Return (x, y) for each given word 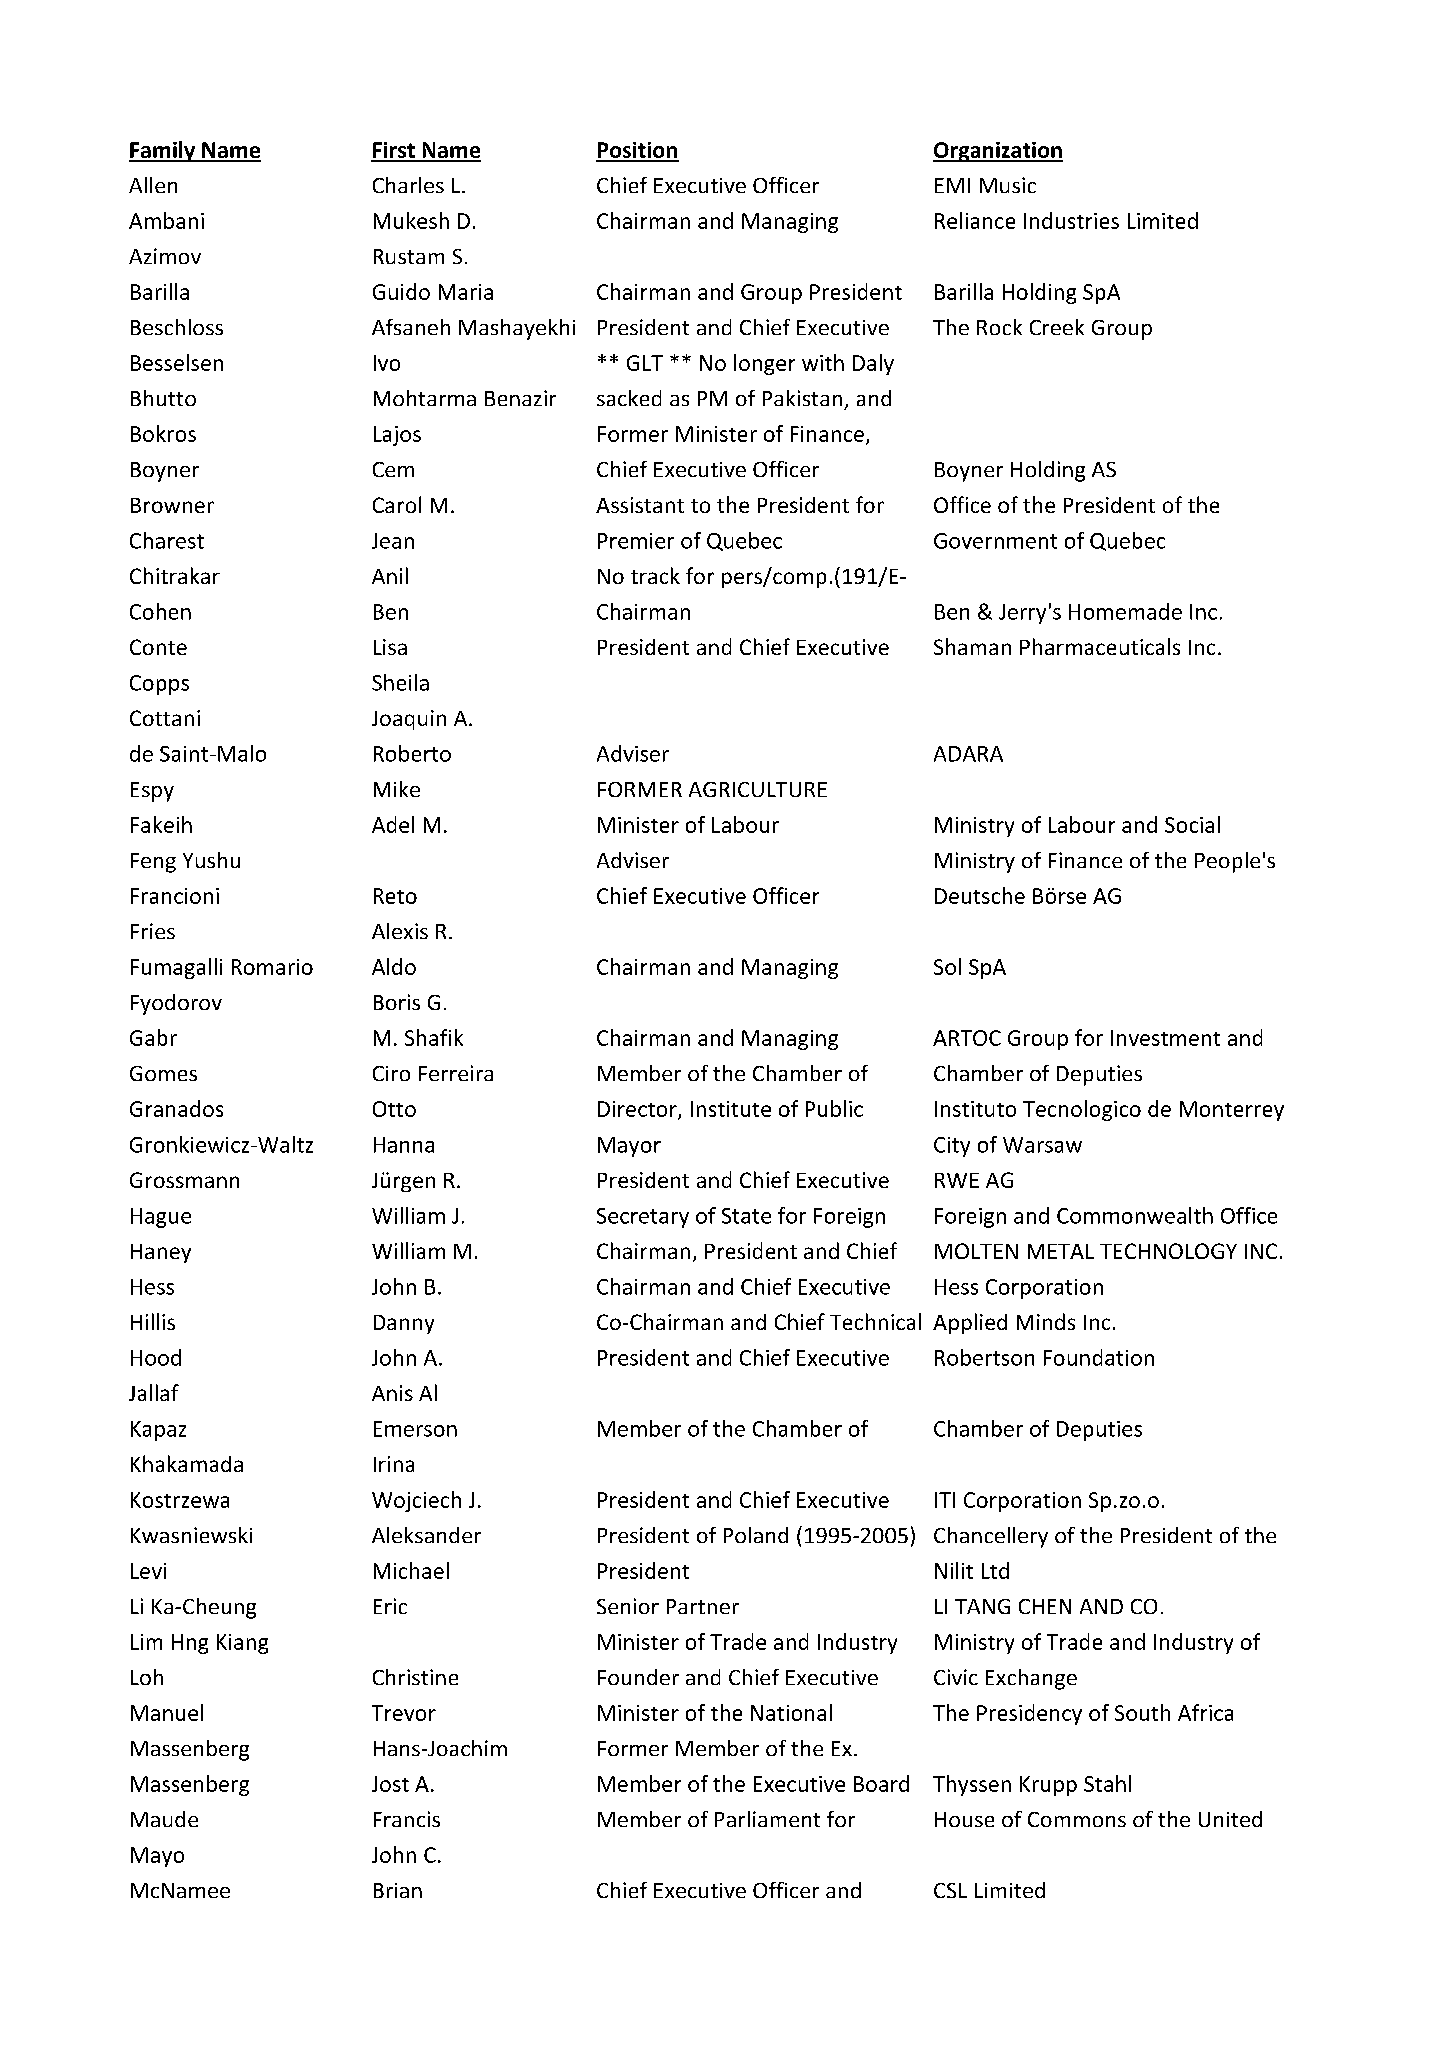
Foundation (1099, 1357)
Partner (703, 1606)
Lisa (390, 647)
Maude (164, 1819)
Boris (397, 1002)
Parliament (767, 1819)
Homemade (1125, 611)
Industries (1071, 220)
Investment (1165, 1038)
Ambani (166, 220)
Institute (731, 1109)
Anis (392, 1393)
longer (764, 364)
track (655, 575)
